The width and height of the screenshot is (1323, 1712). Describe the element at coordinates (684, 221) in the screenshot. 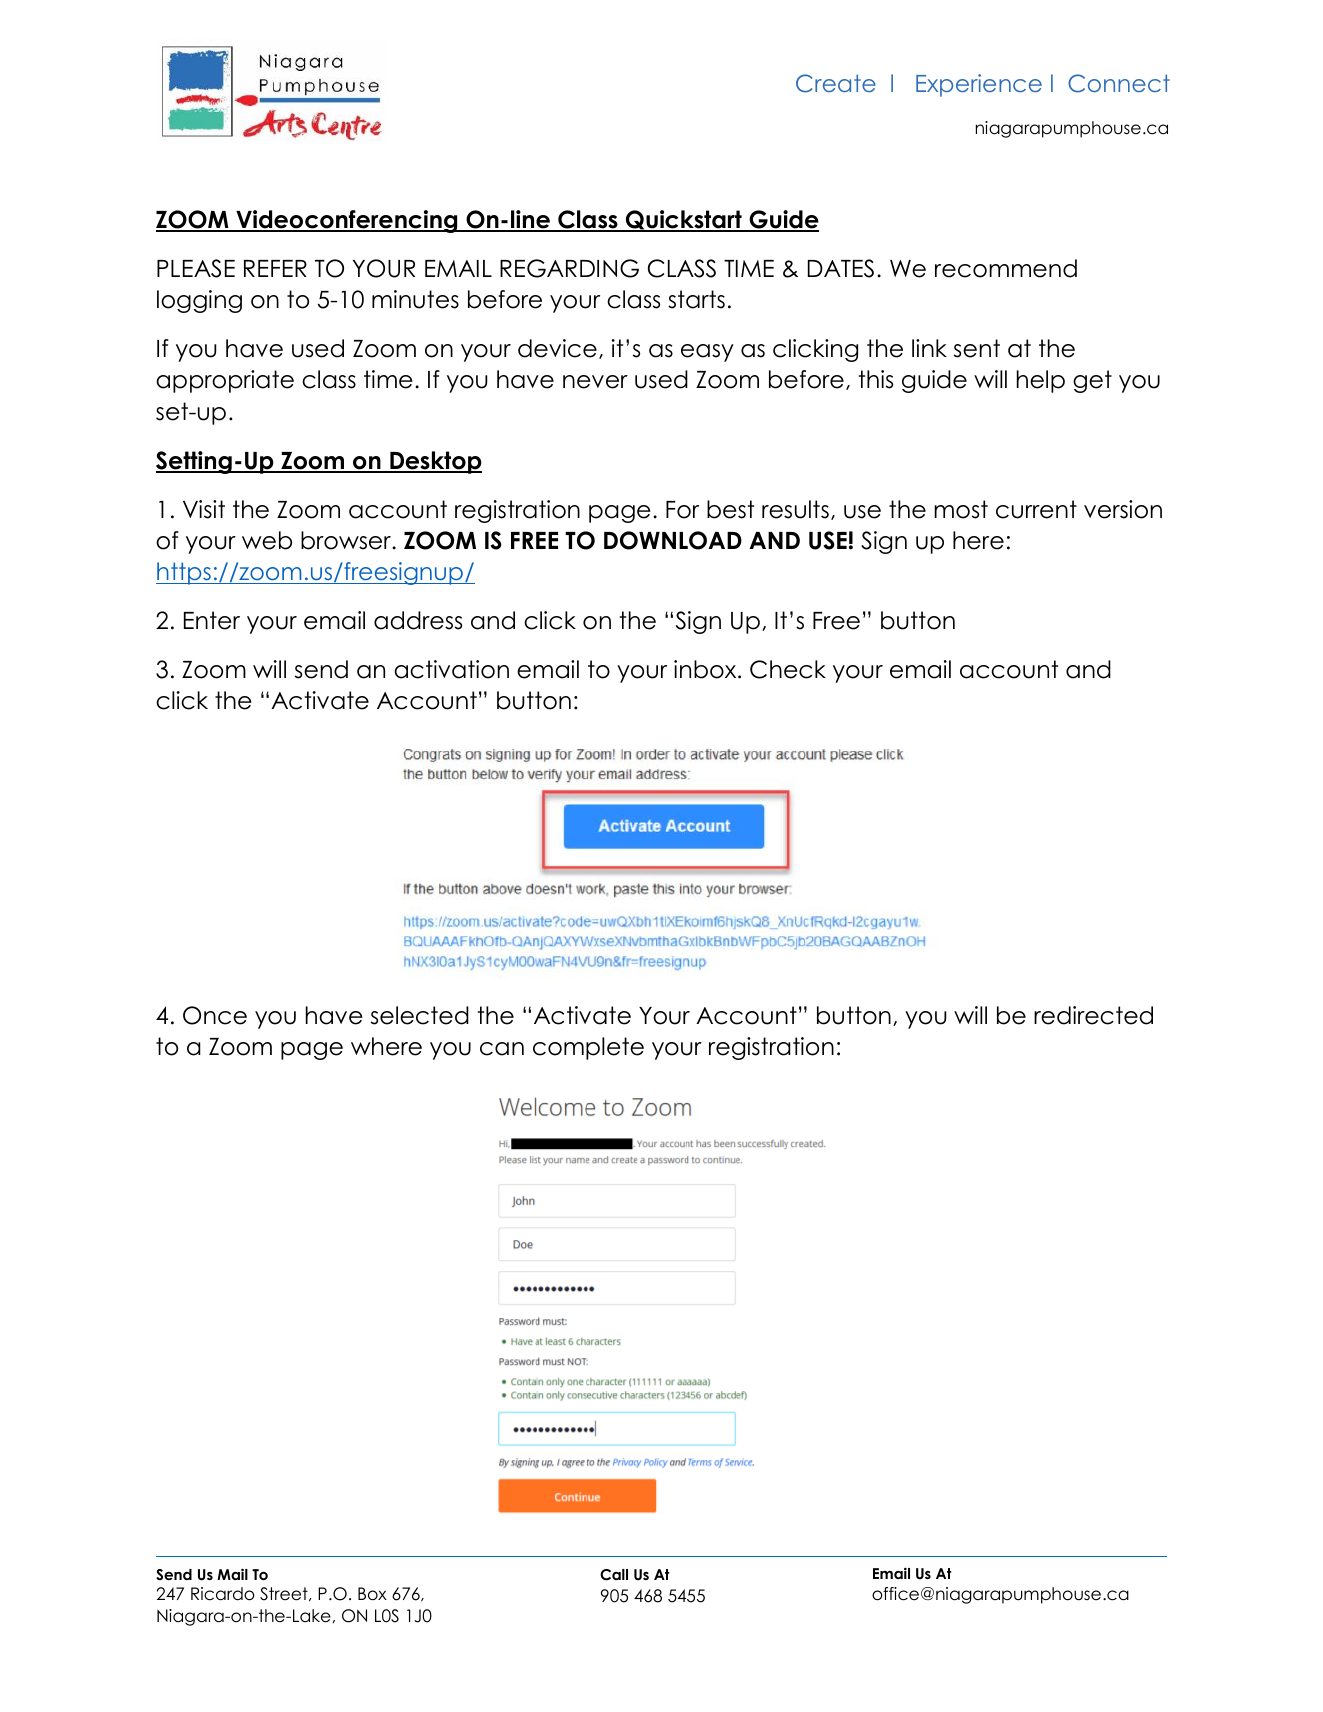

I see `Quickstart` at that location.
